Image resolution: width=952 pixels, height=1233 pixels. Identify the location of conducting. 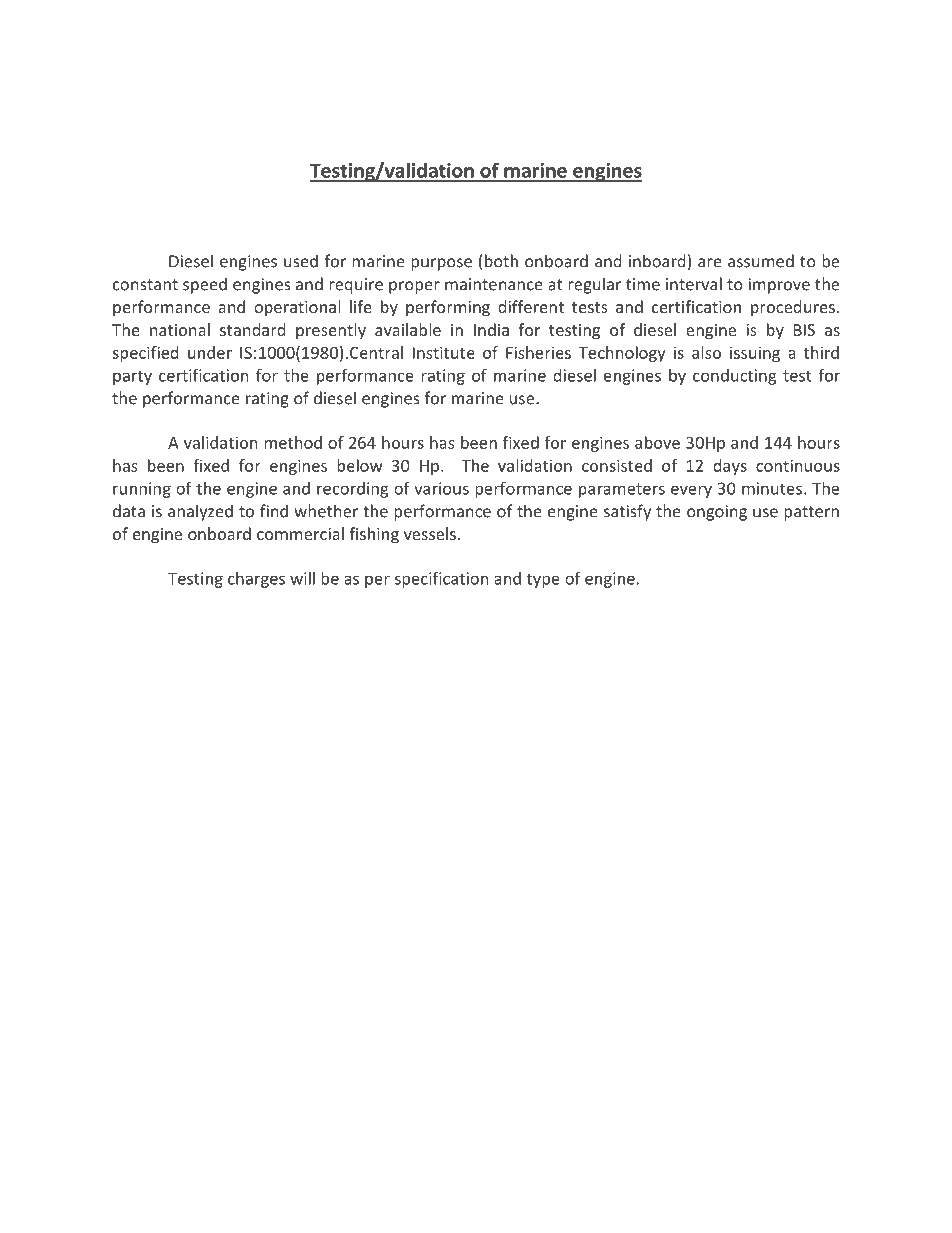
(734, 377).
